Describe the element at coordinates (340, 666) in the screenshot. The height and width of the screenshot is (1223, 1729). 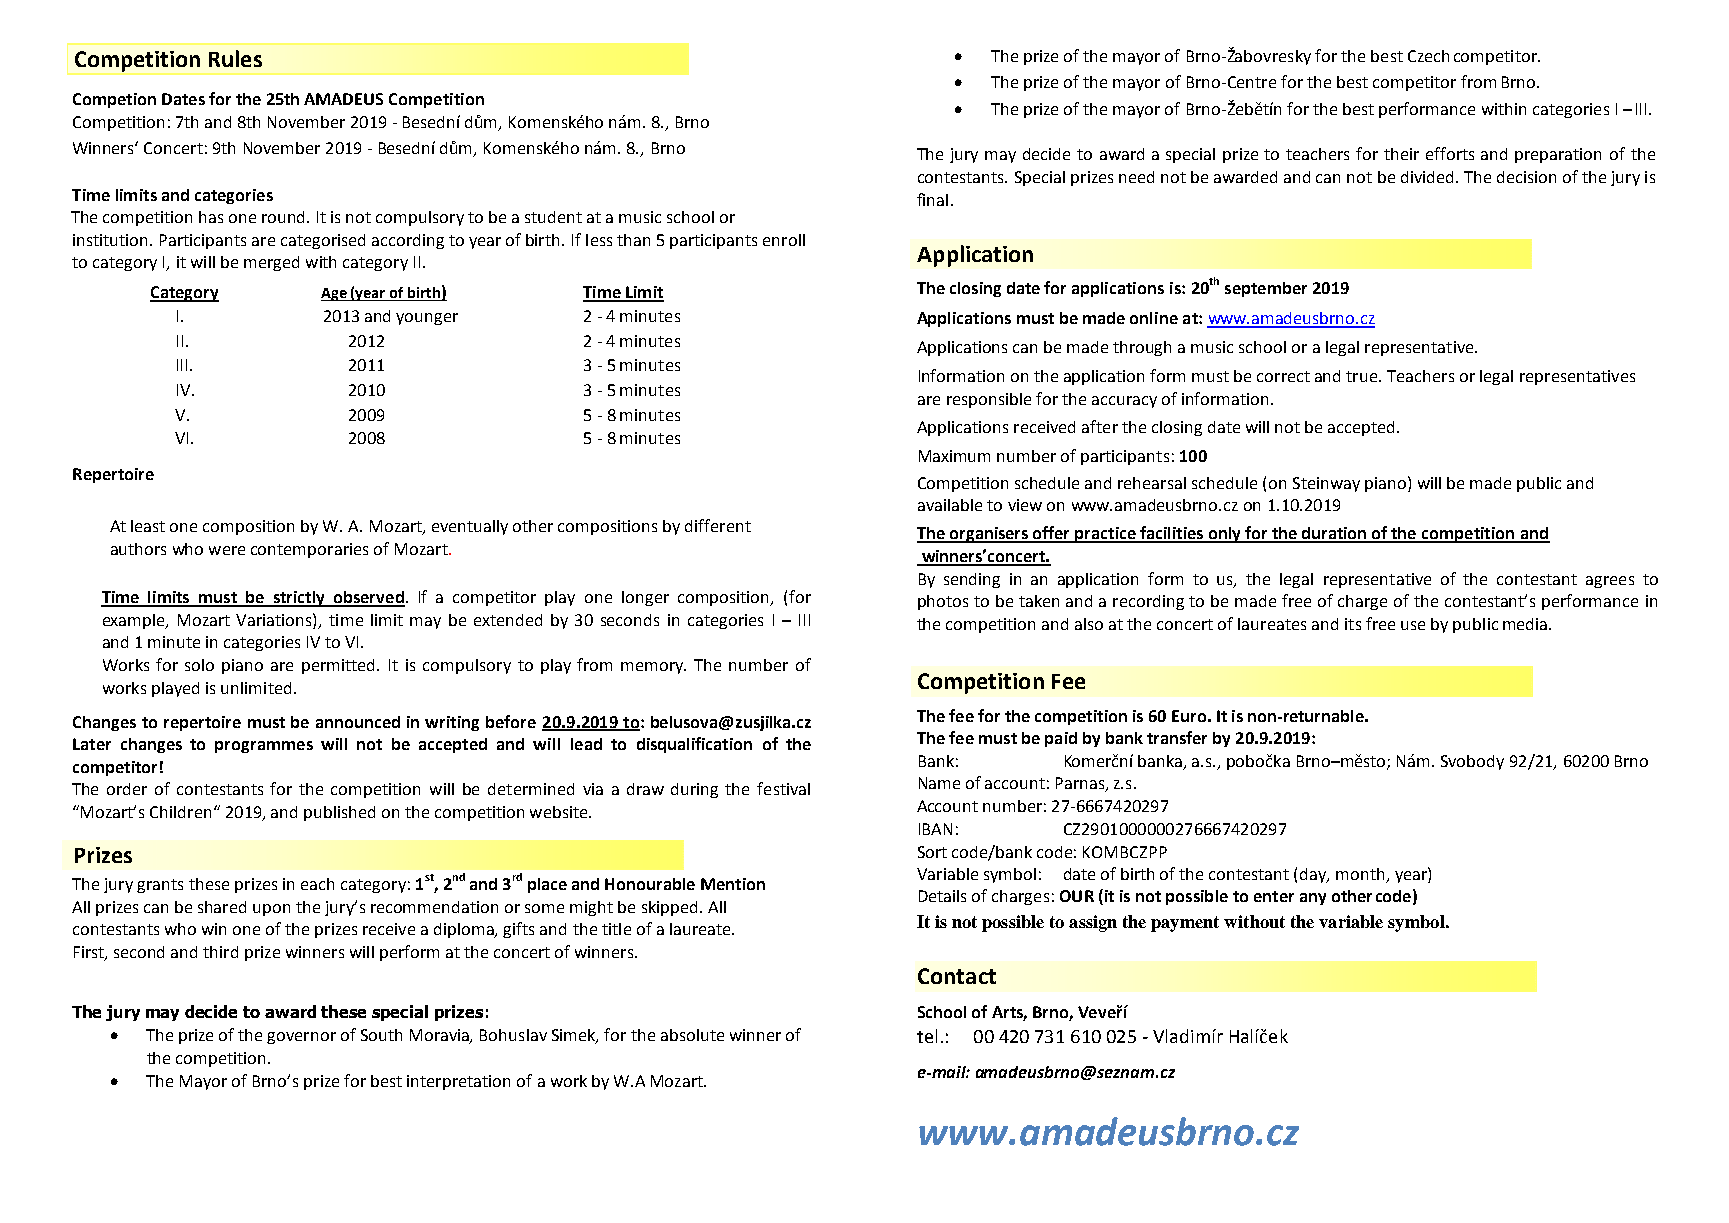
I see `permitted` at that location.
